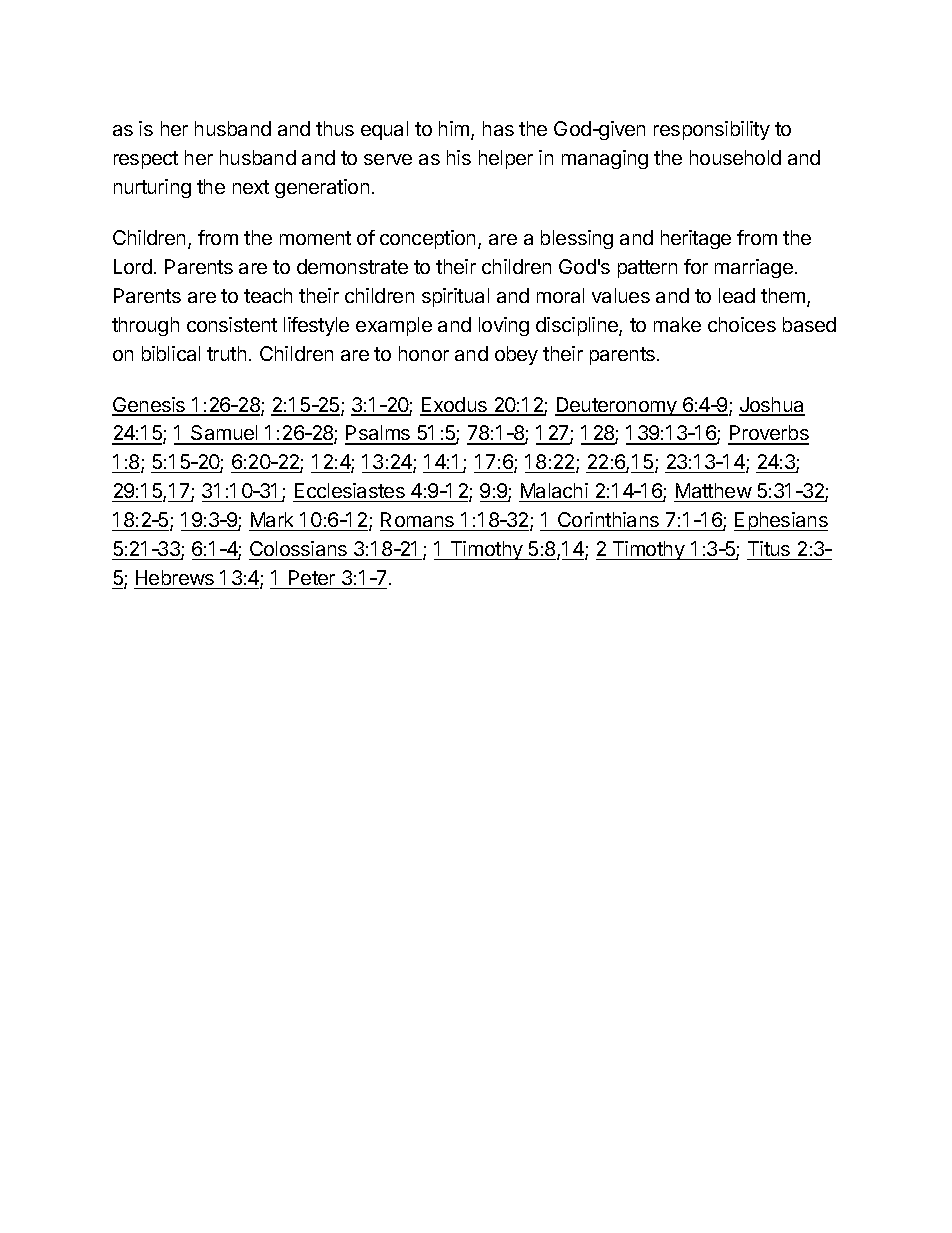 The width and height of the screenshot is (952, 1233). I want to click on responsibility, so click(712, 130).
